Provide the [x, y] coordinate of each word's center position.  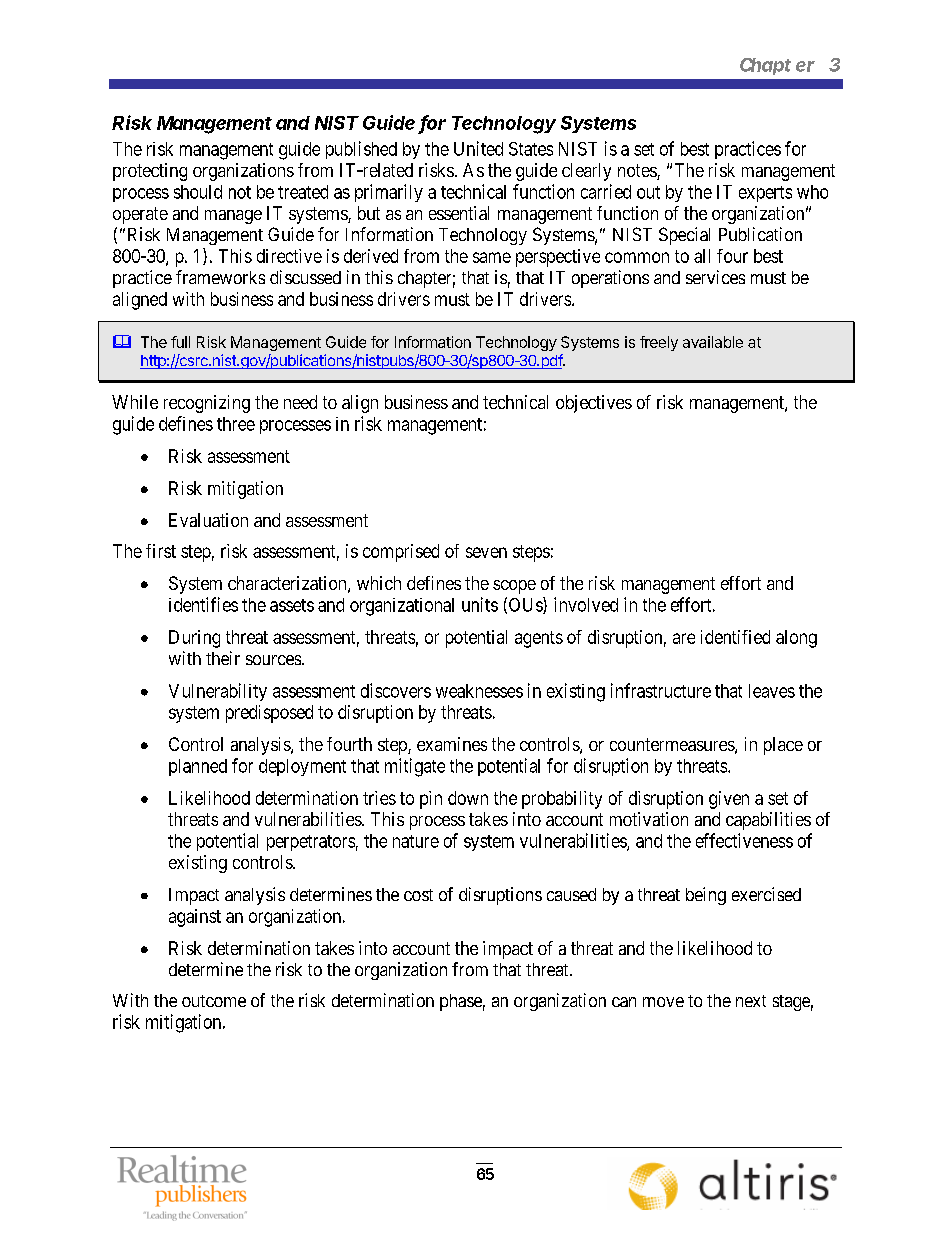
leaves [772, 691]
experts [765, 194]
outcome [214, 1001]
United [478, 148]
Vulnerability [218, 692]
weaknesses [479, 691]
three [236, 424]
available [713, 342]
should [198, 192]
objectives [594, 404]
